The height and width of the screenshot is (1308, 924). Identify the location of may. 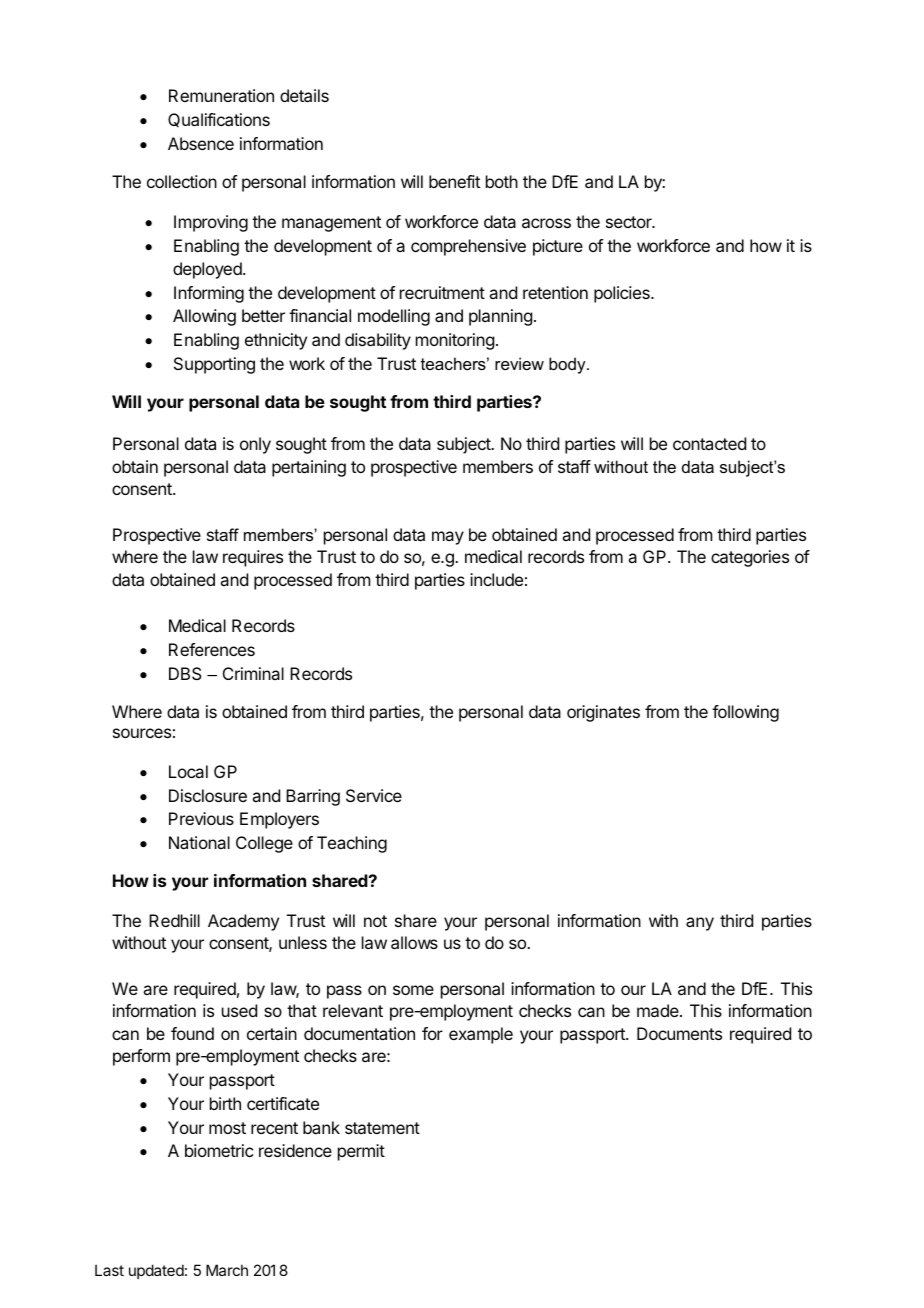
(448, 538).
